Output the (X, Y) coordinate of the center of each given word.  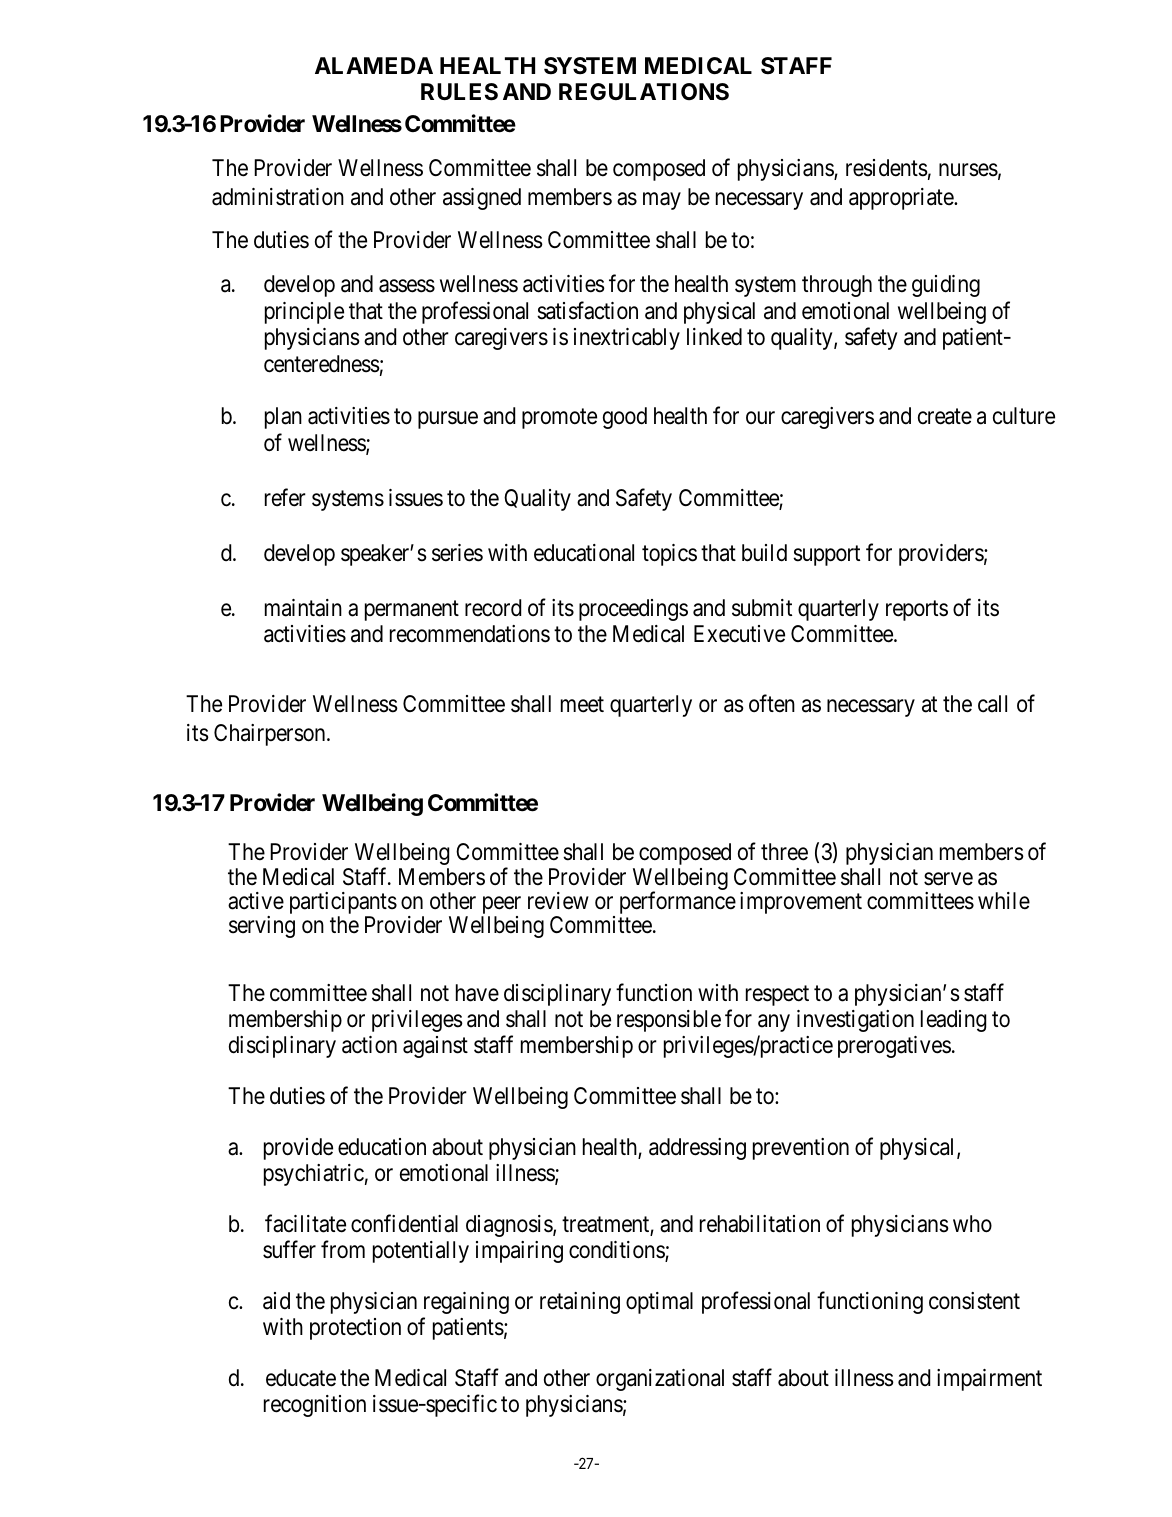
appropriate (902, 199)
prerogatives (894, 1047)
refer (285, 497)
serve (948, 879)
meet (582, 705)
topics (669, 555)
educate (301, 1378)
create (945, 417)
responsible (669, 1021)
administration (278, 197)
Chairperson (271, 735)
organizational (660, 1380)
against (435, 1047)
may (662, 201)
